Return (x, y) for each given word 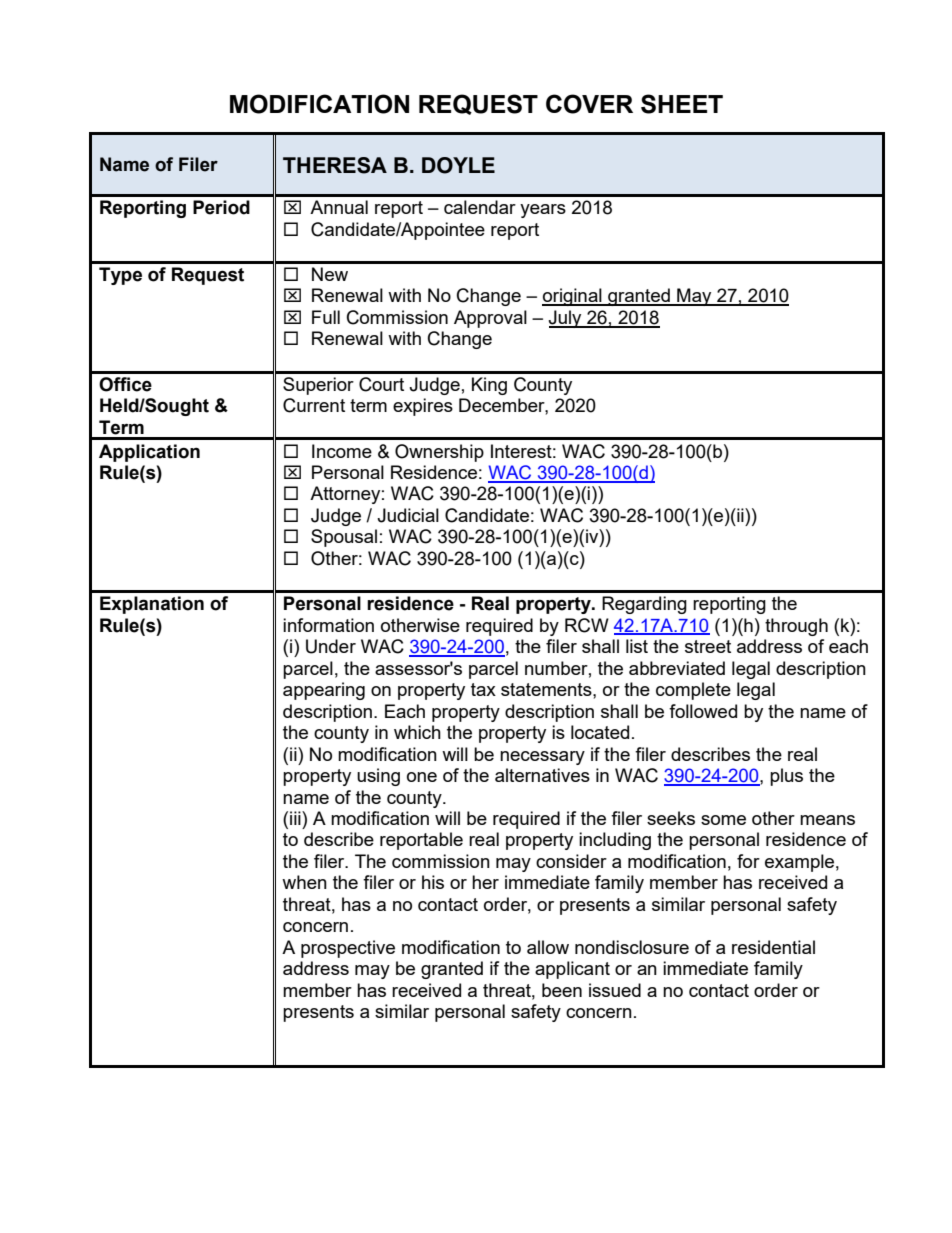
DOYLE (458, 165)
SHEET (682, 104)
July (566, 319)
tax (483, 689)
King (489, 386)
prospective (348, 949)
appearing (324, 691)
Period (221, 207)
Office (125, 384)
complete (693, 691)
